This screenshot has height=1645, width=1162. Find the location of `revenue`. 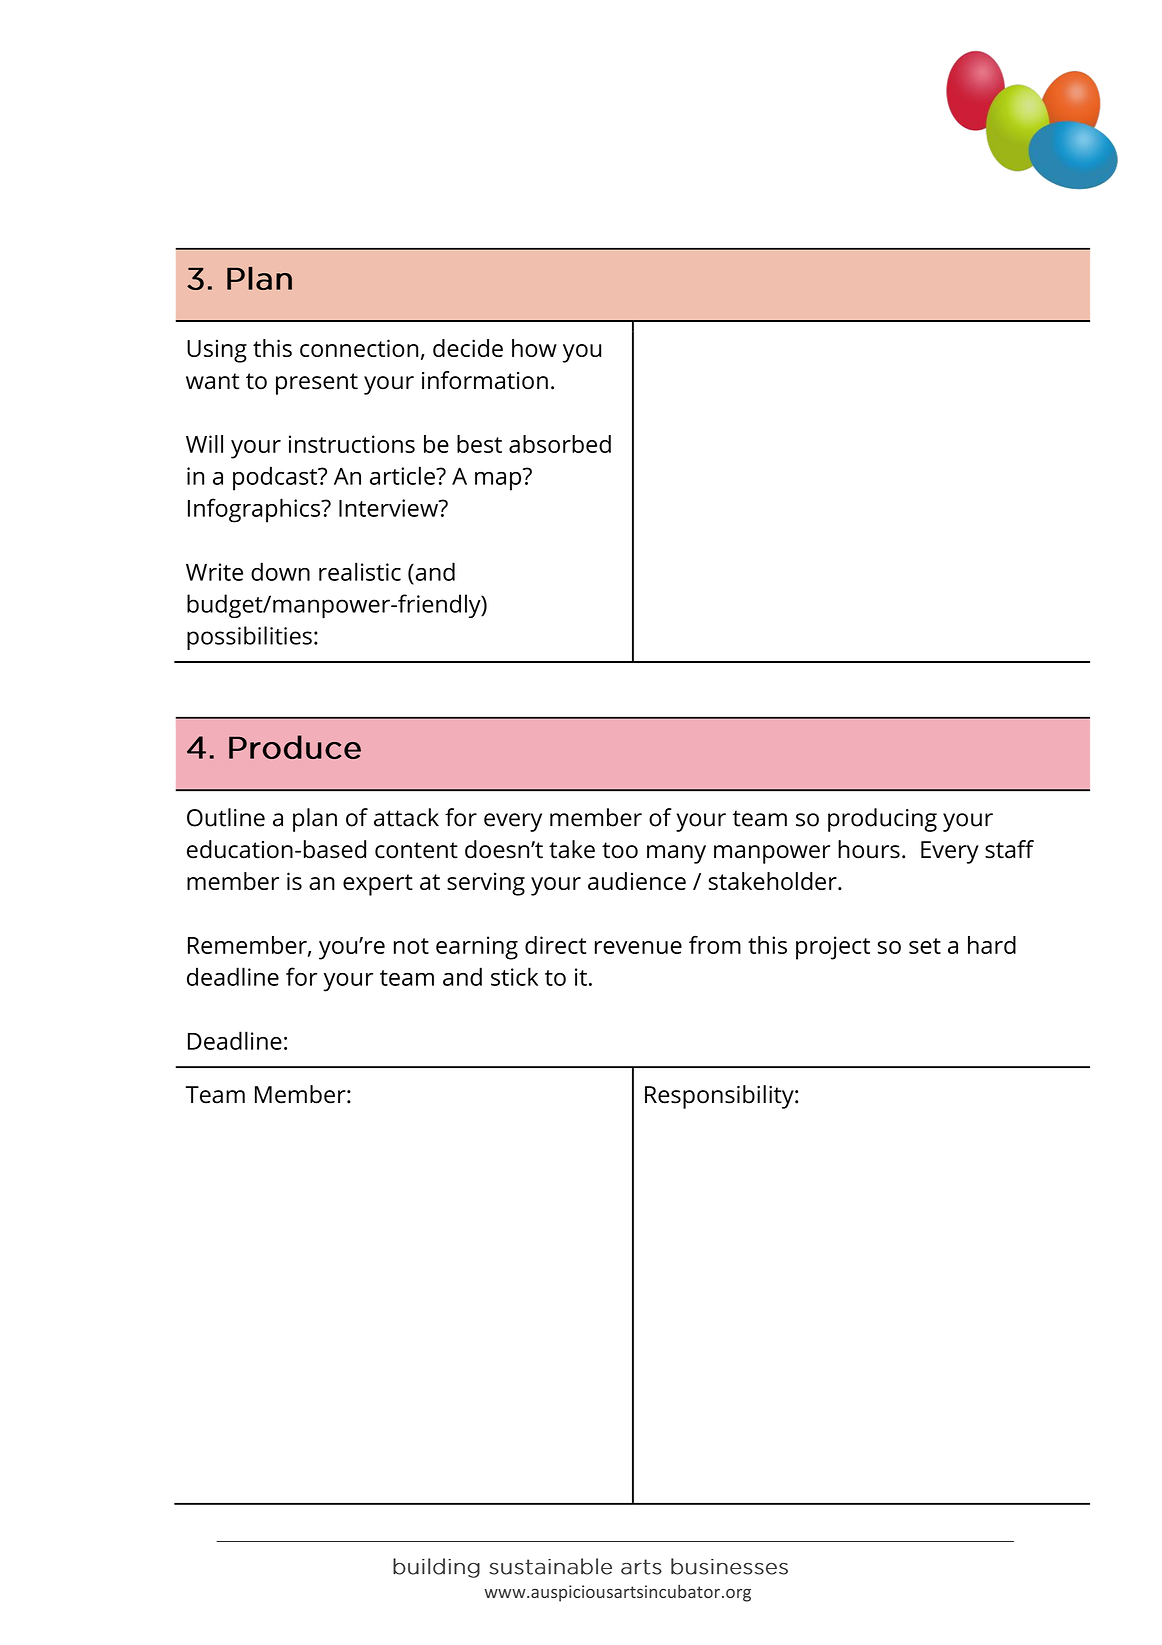

revenue is located at coordinates (638, 947).
